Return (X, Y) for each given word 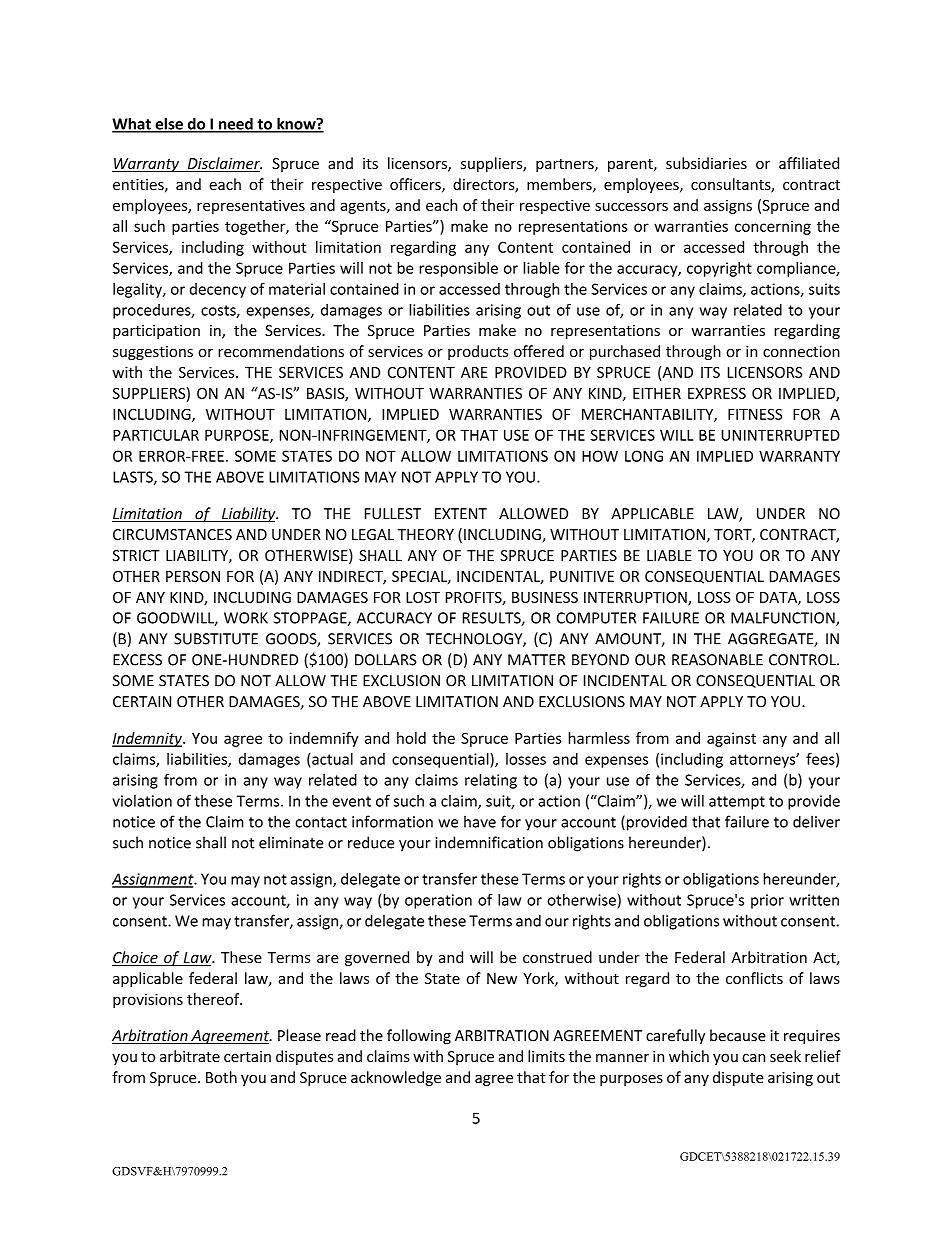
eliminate (291, 842)
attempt (737, 803)
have (480, 821)
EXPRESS (717, 393)
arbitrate (190, 1056)
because (738, 1035)
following (419, 1036)
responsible (458, 269)
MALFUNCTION (784, 619)
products (478, 352)
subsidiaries (706, 163)
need (236, 124)
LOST (423, 597)
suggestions (153, 353)
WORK (246, 618)
